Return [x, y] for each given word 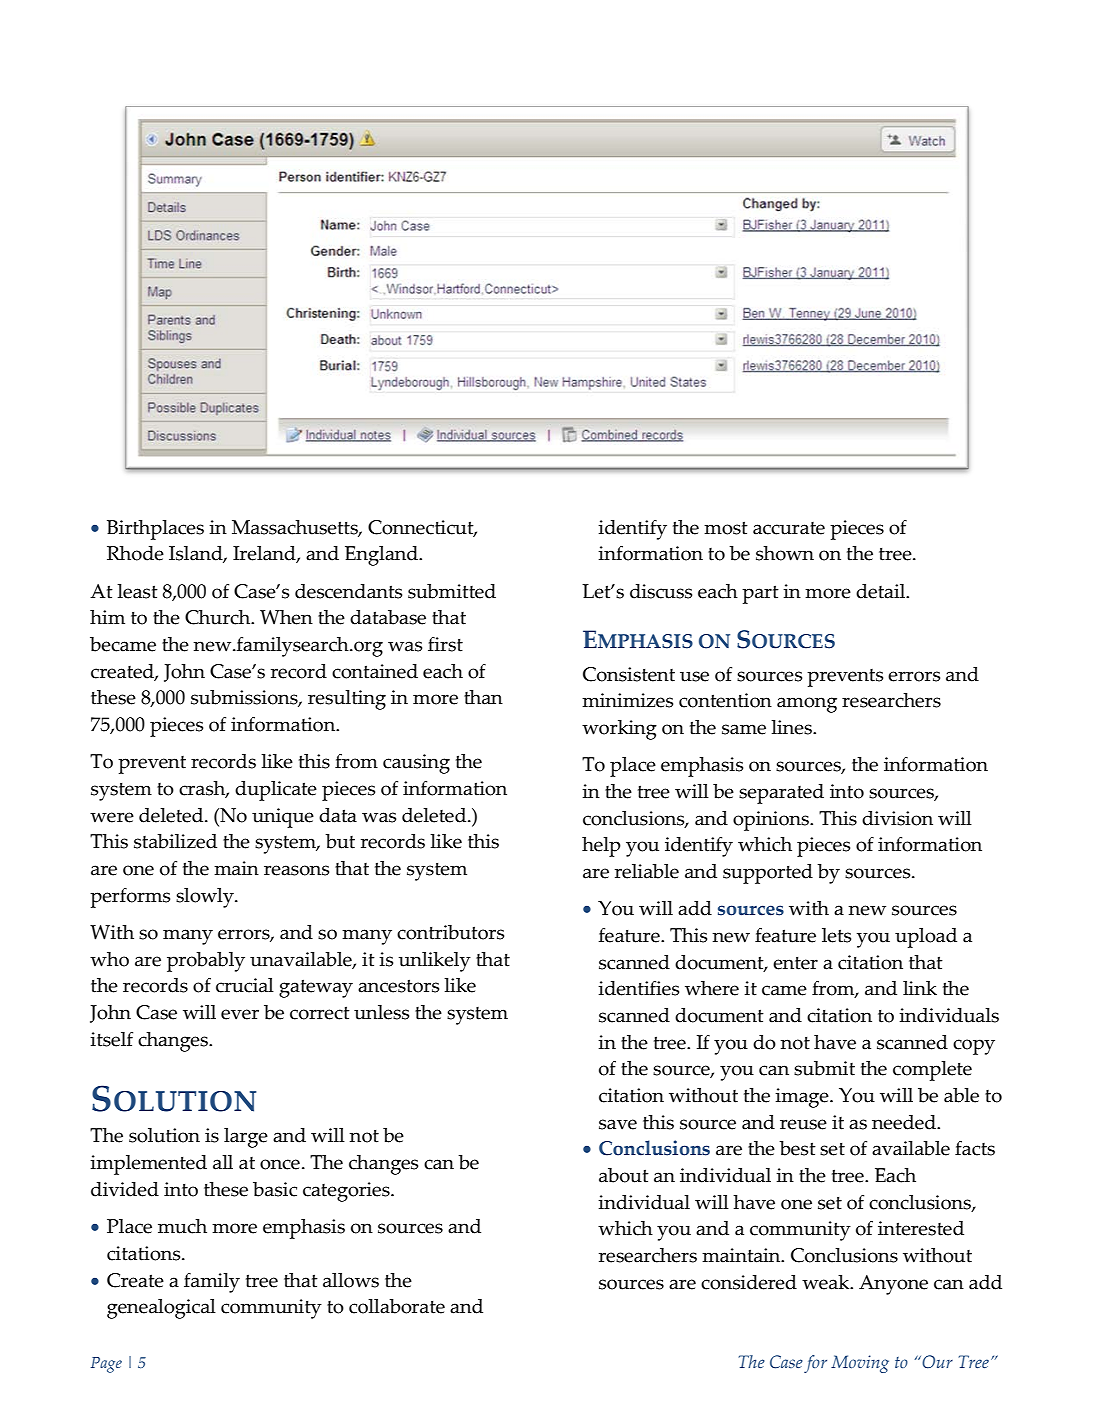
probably [206, 962]
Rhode [135, 553]
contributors [450, 932]
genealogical [161, 1309]
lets [836, 935]
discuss [661, 591]
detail [882, 591]
